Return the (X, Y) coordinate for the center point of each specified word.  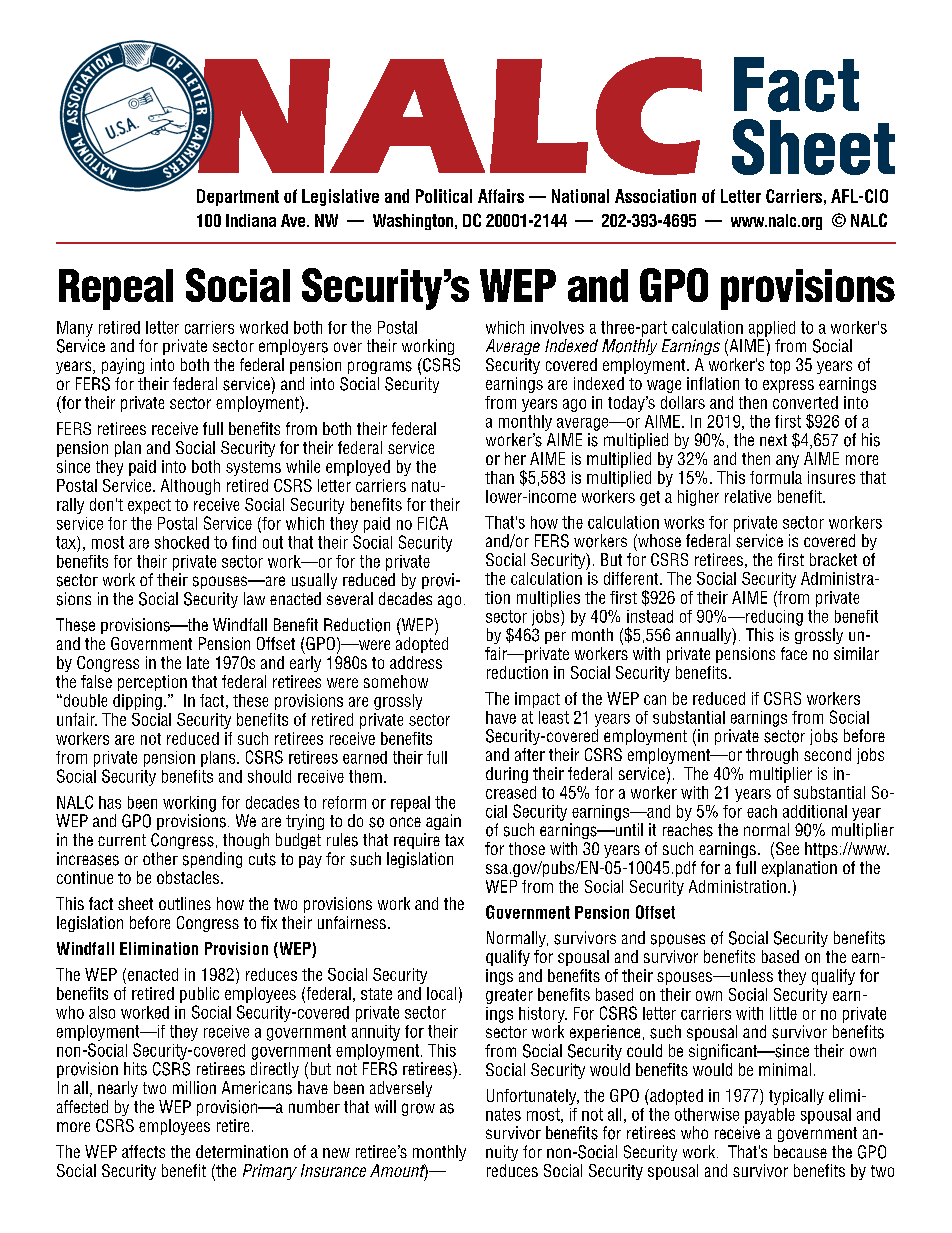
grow (418, 1109)
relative (748, 496)
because (800, 1151)
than (499, 477)
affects (143, 1151)
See (787, 848)
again (443, 822)
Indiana (251, 220)
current (122, 840)
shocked (182, 542)
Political (444, 196)
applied (772, 329)
